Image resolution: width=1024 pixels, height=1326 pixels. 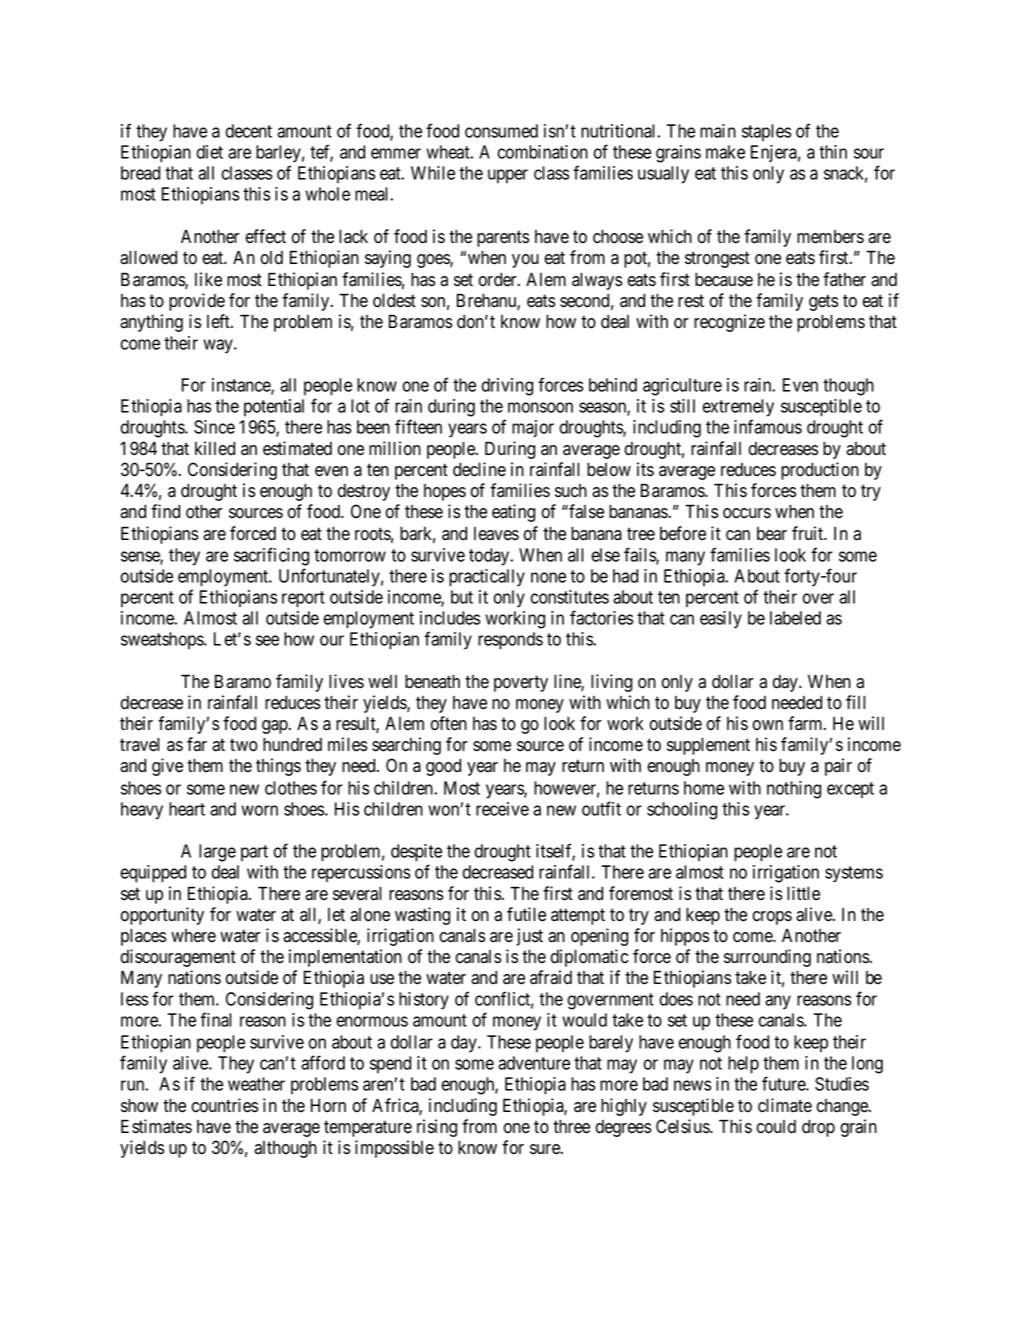 I want to click on countries, so click(x=224, y=1105).
